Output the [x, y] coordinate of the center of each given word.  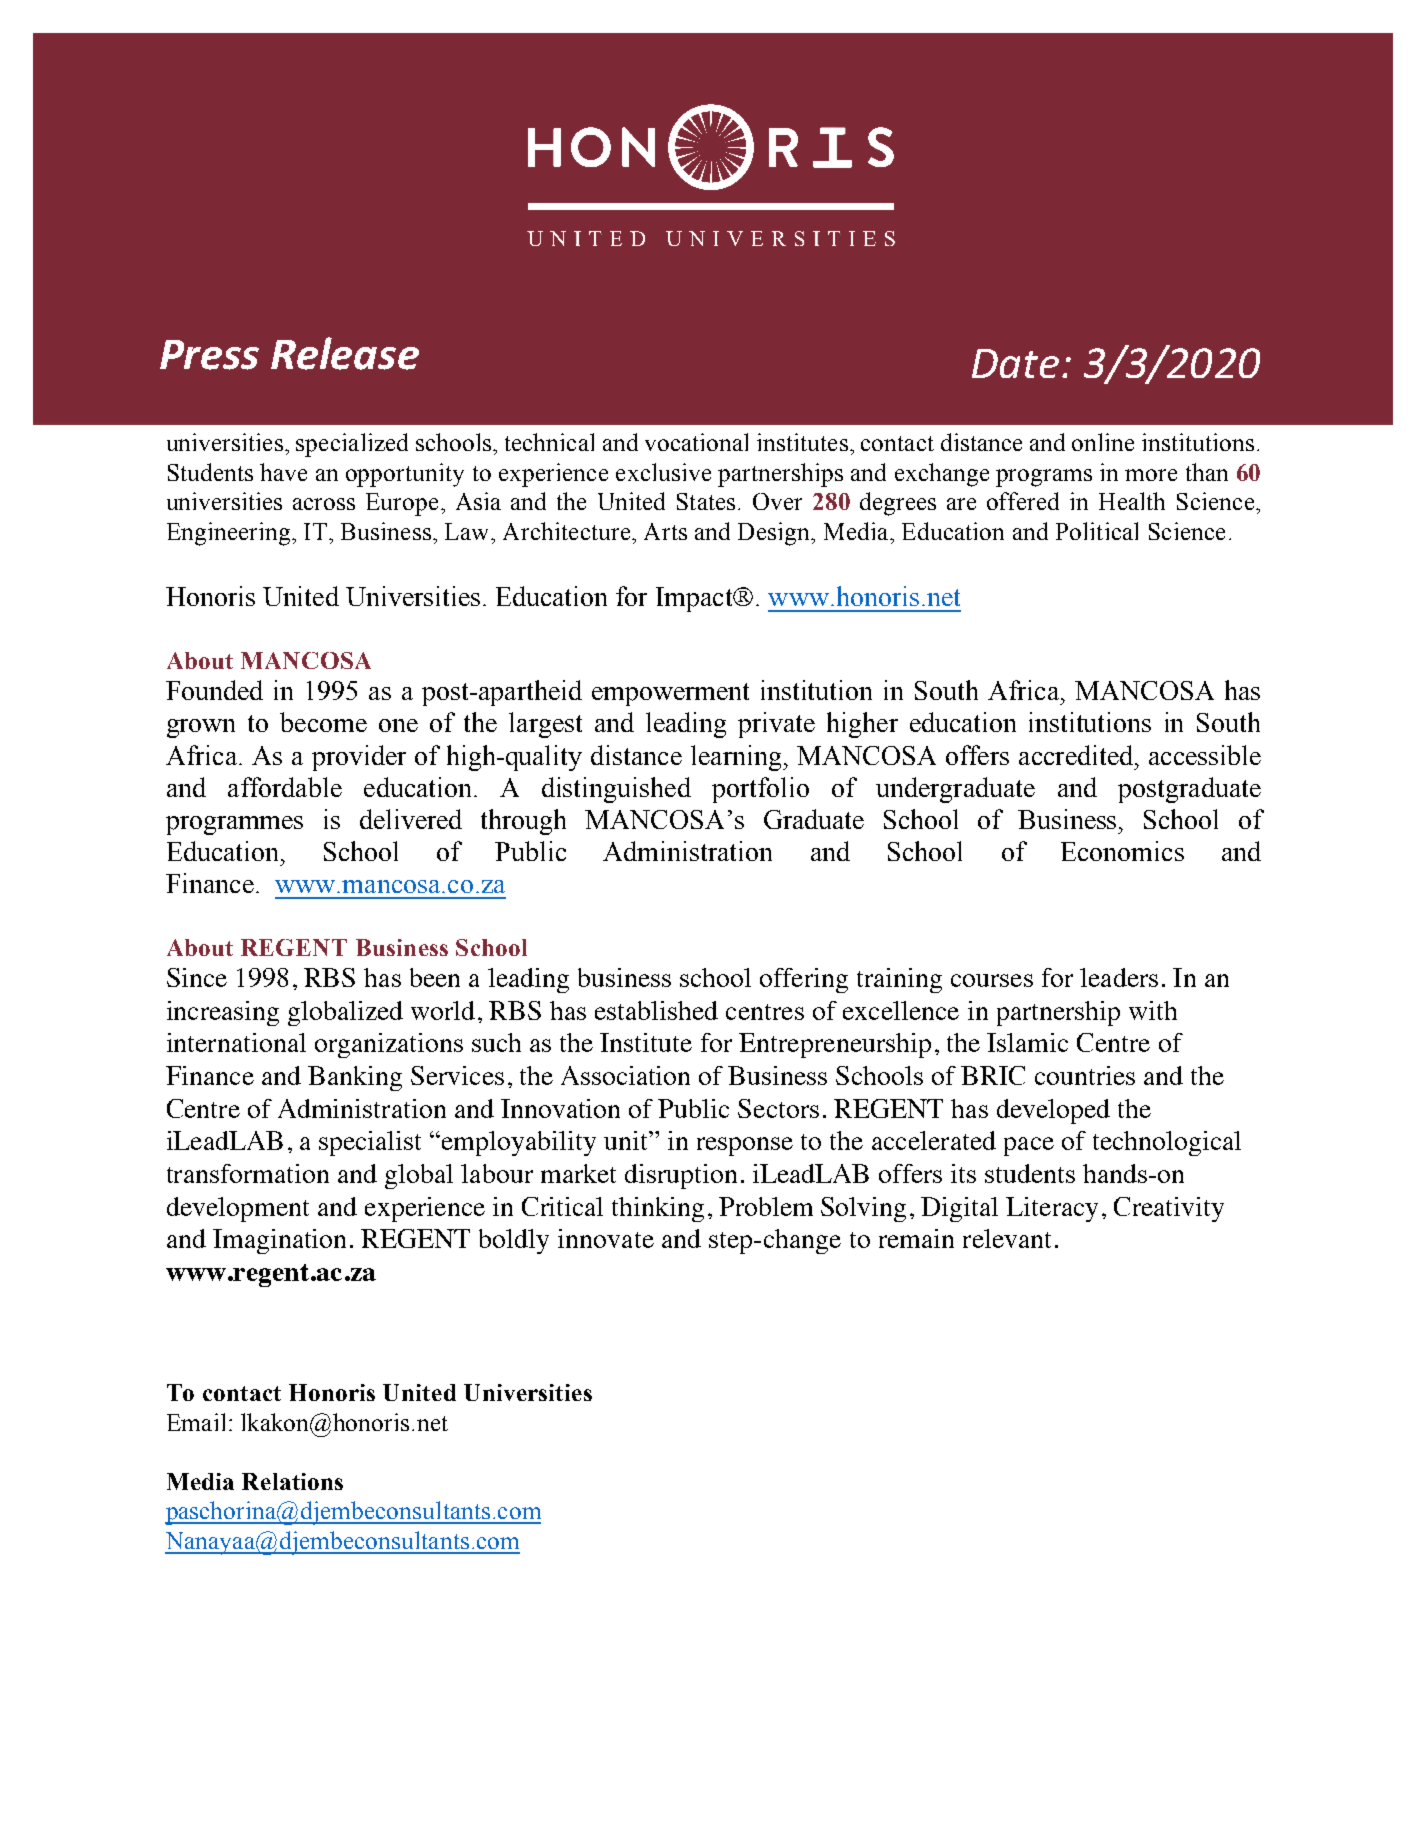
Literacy [1052, 1209]
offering [804, 980]
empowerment [670, 694]
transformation [248, 1173]
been [435, 977]
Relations [292, 1481]
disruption [681, 1176]
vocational [696, 442]
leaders [1119, 977]
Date [1015, 363]
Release [345, 353]
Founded [214, 690]
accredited [1077, 755]
